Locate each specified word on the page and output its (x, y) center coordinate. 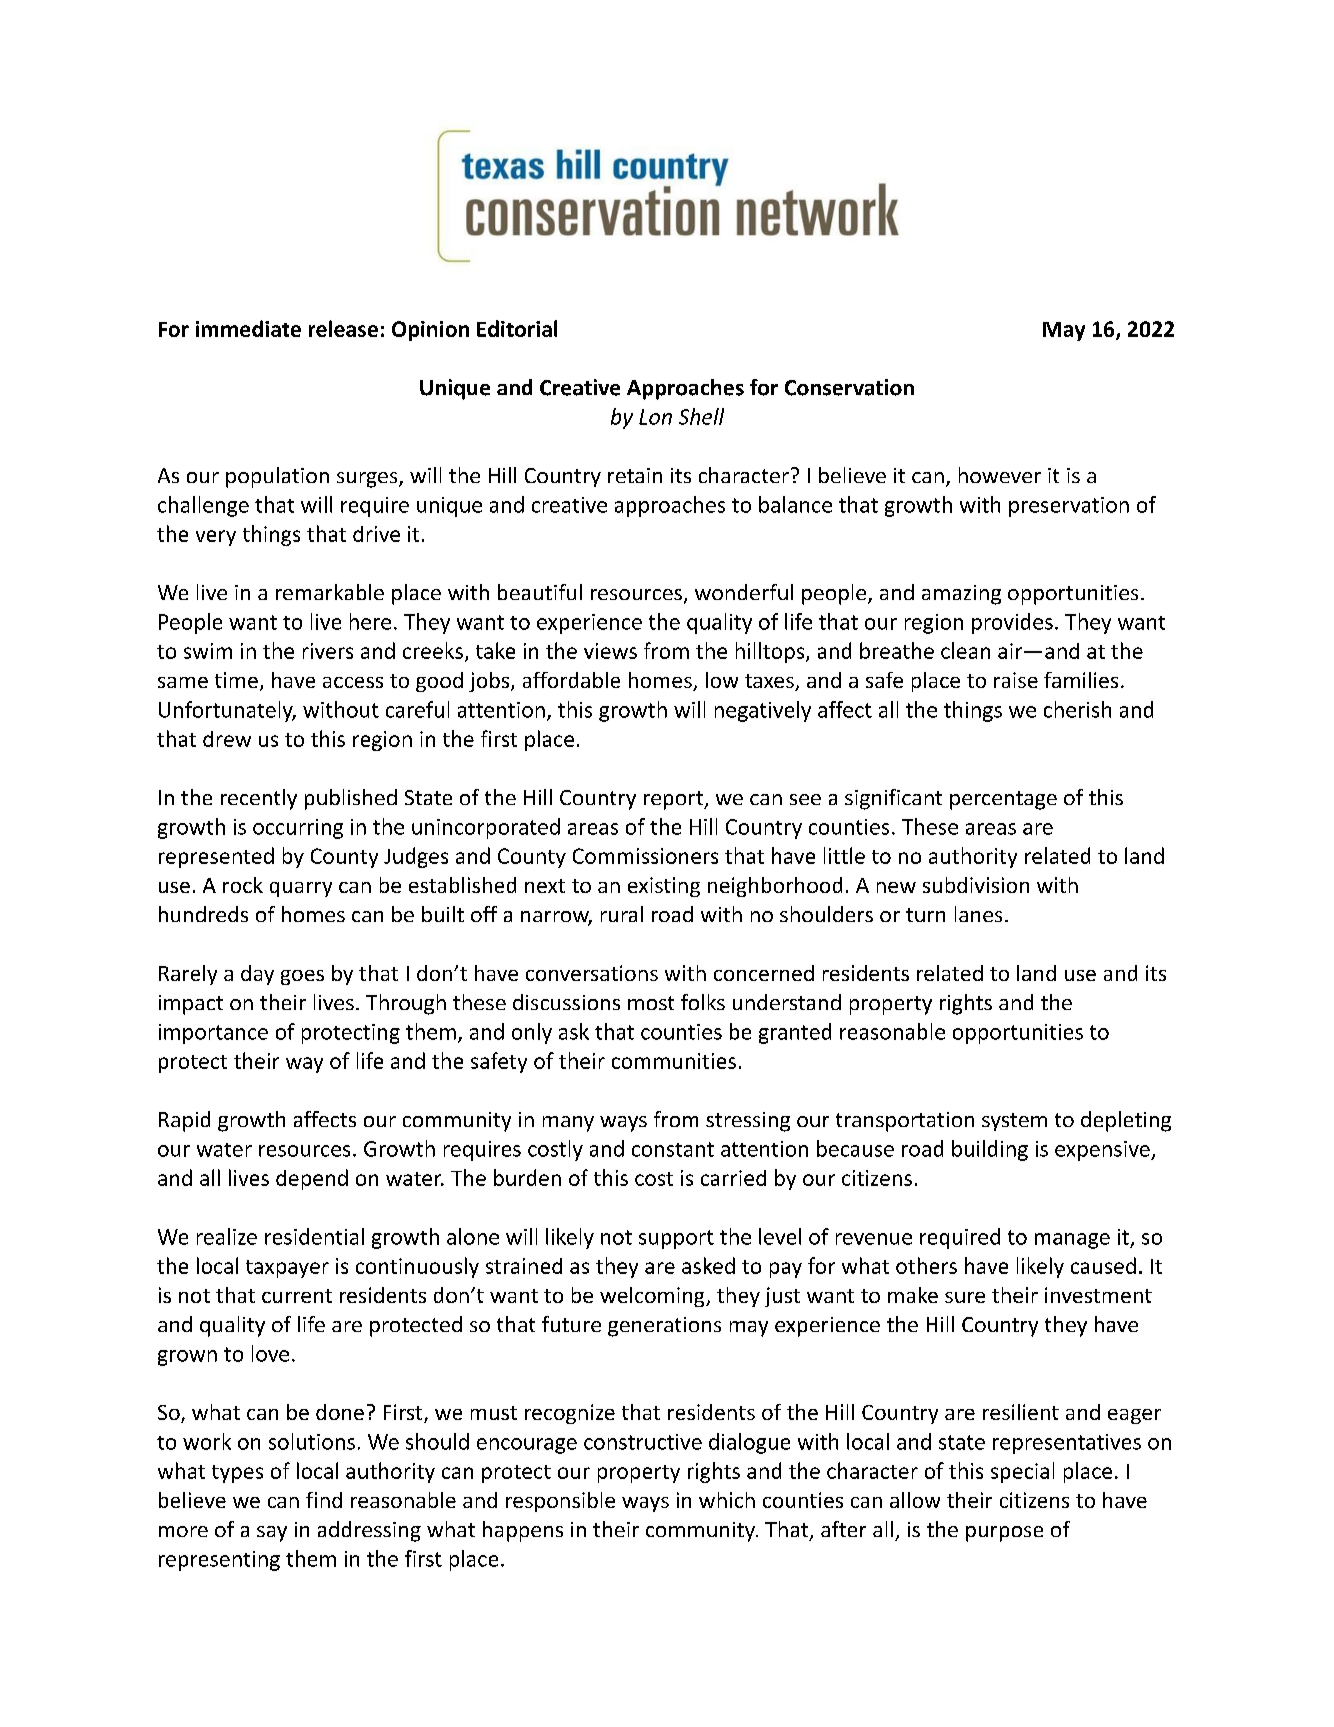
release (343, 328)
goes (302, 977)
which (727, 1500)
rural (622, 914)
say (272, 1534)
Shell (701, 416)
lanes (978, 914)
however (1000, 475)
